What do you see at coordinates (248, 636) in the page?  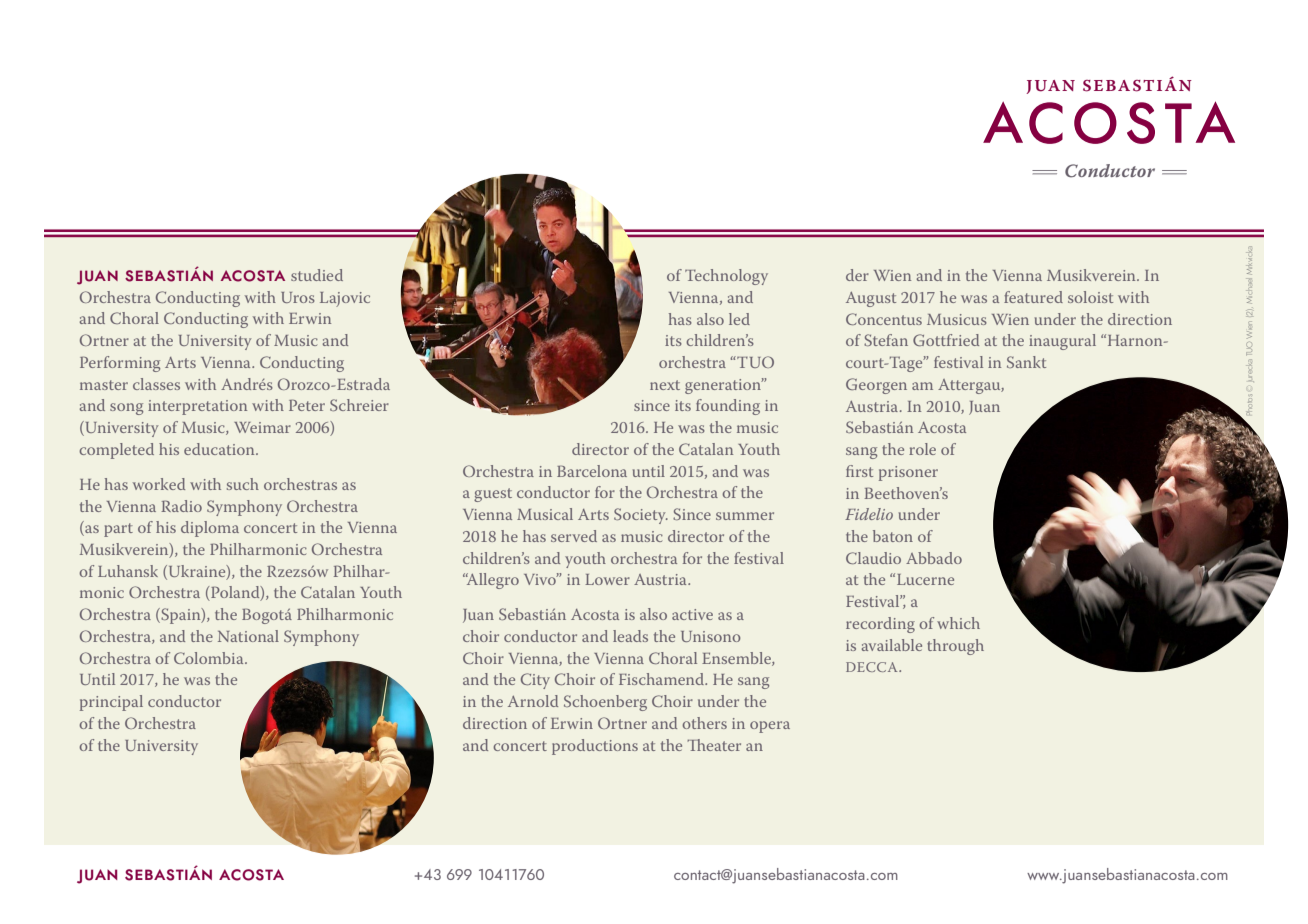 I see `National` at bounding box center [248, 636].
